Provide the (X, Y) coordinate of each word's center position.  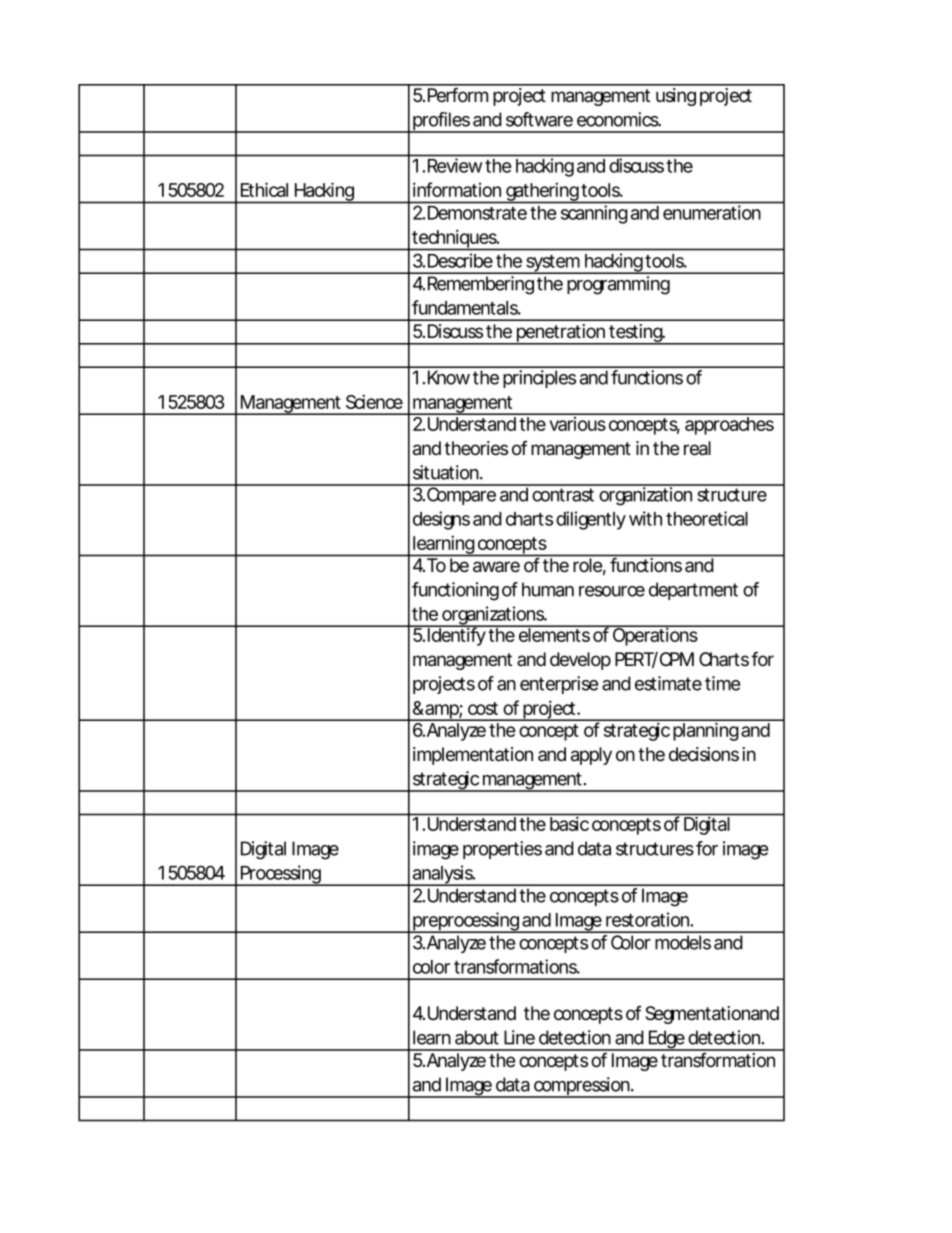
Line (519, 1037)
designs (441, 520)
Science (374, 401)
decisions (704, 754)
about (477, 1037)
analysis (443, 875)
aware (496, 567)
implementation (473, 756)
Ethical (264, 189)
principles (539, 379)
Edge (666, 1040)
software (539, 119)
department (693, 591)
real (697, 448)
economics (619, 119)
